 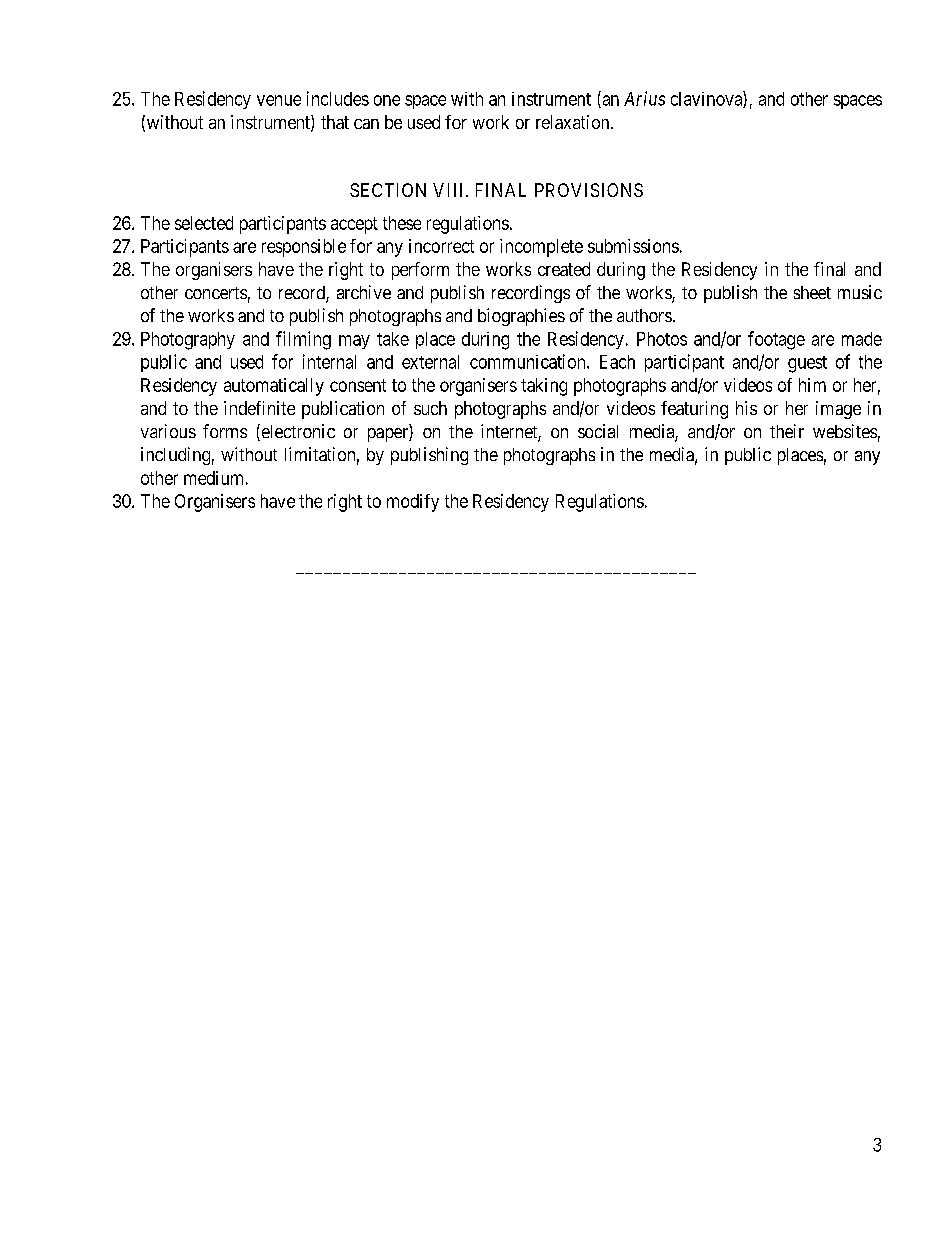 I want to click on PROVISIONS, so click(x=589, y=190).
